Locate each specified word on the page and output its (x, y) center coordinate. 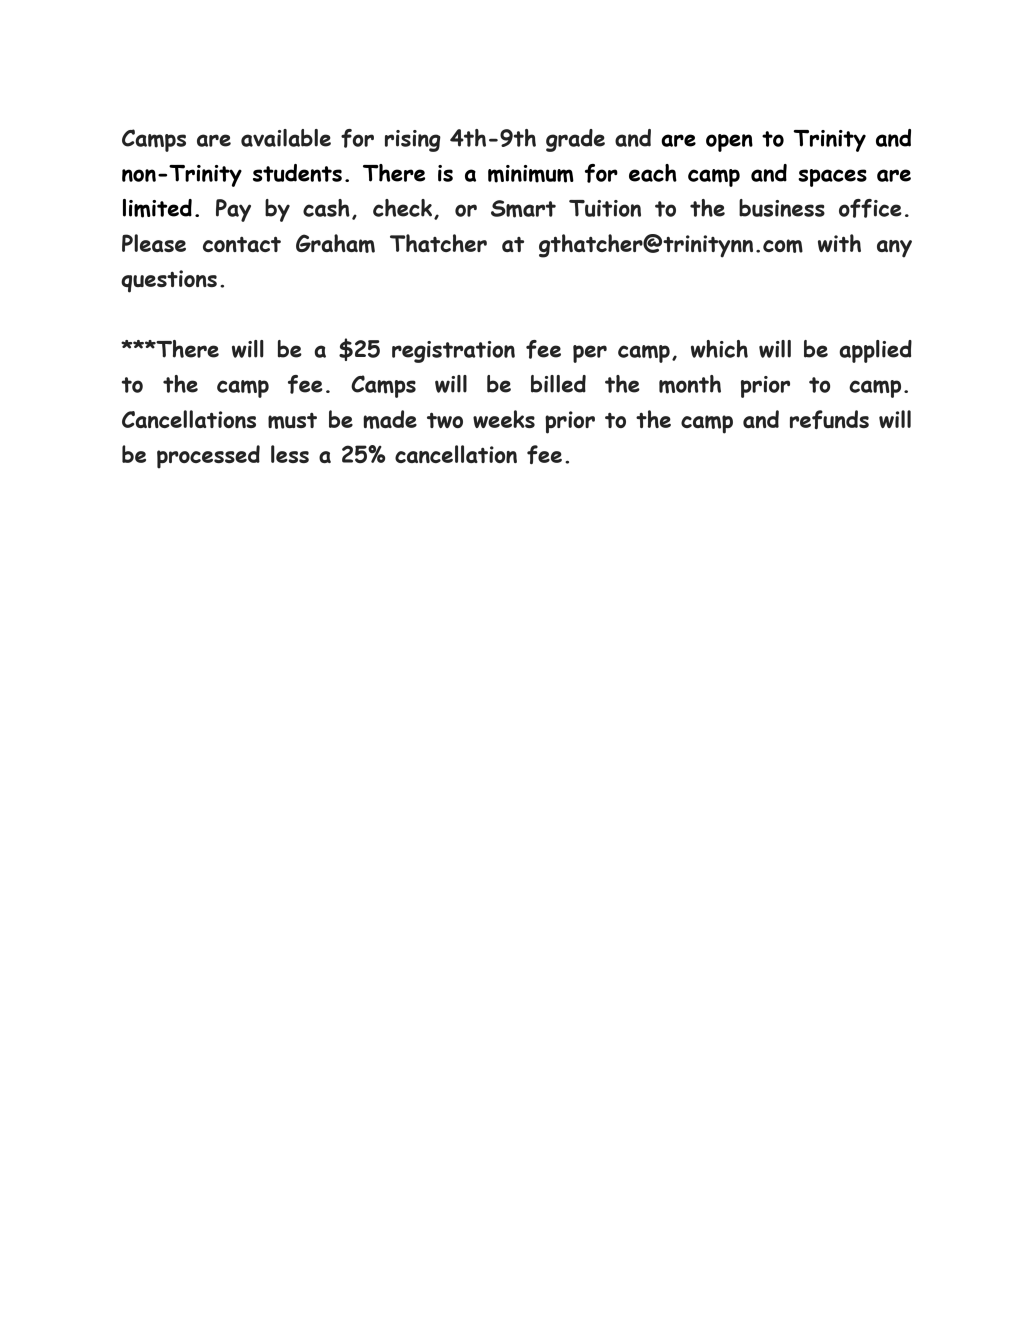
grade (575, 140)
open (729, 143)
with (839, 243)
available (286, 138)
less (290, 454)
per (590, 354)
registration (453, 352)
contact (242, 244)
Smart (523, 209)
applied (875, 351)
